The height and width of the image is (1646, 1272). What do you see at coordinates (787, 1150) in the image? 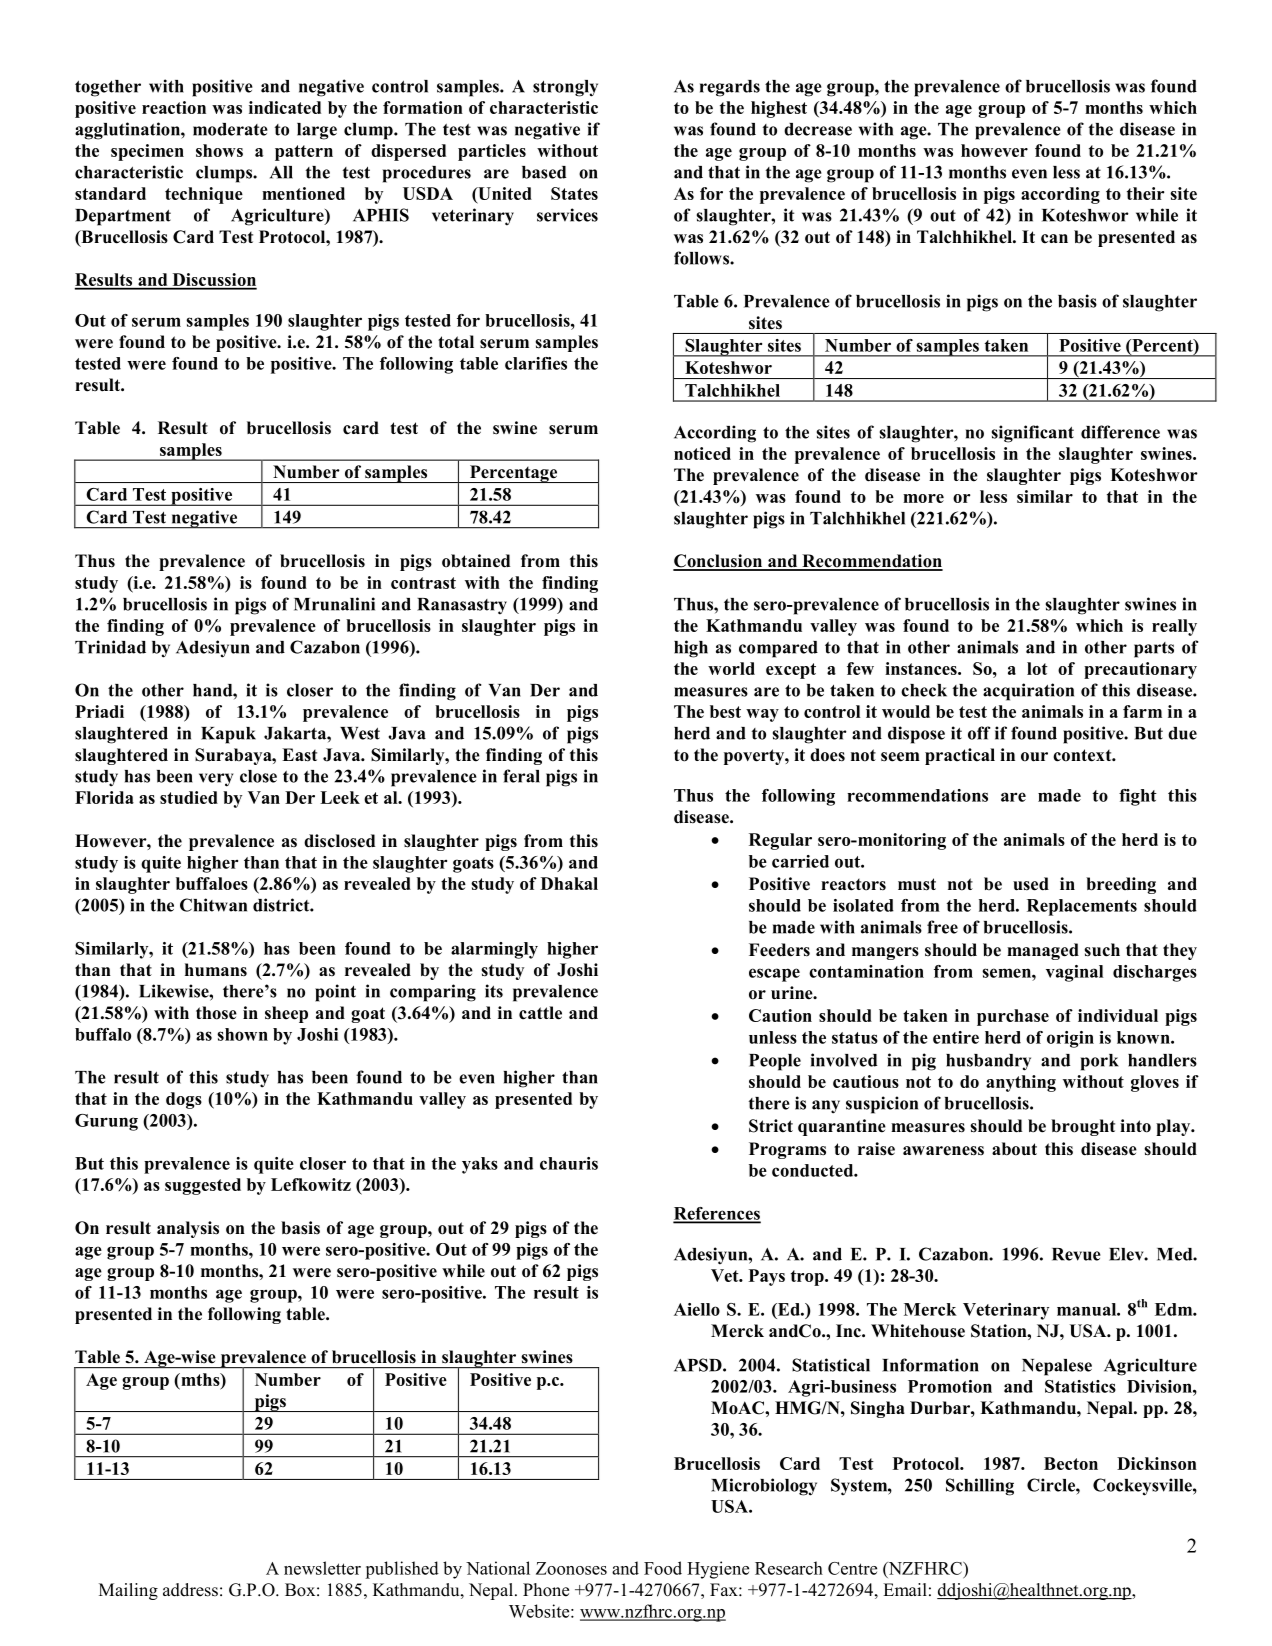
I see `Programs` at bounding box center [787, 1150].
